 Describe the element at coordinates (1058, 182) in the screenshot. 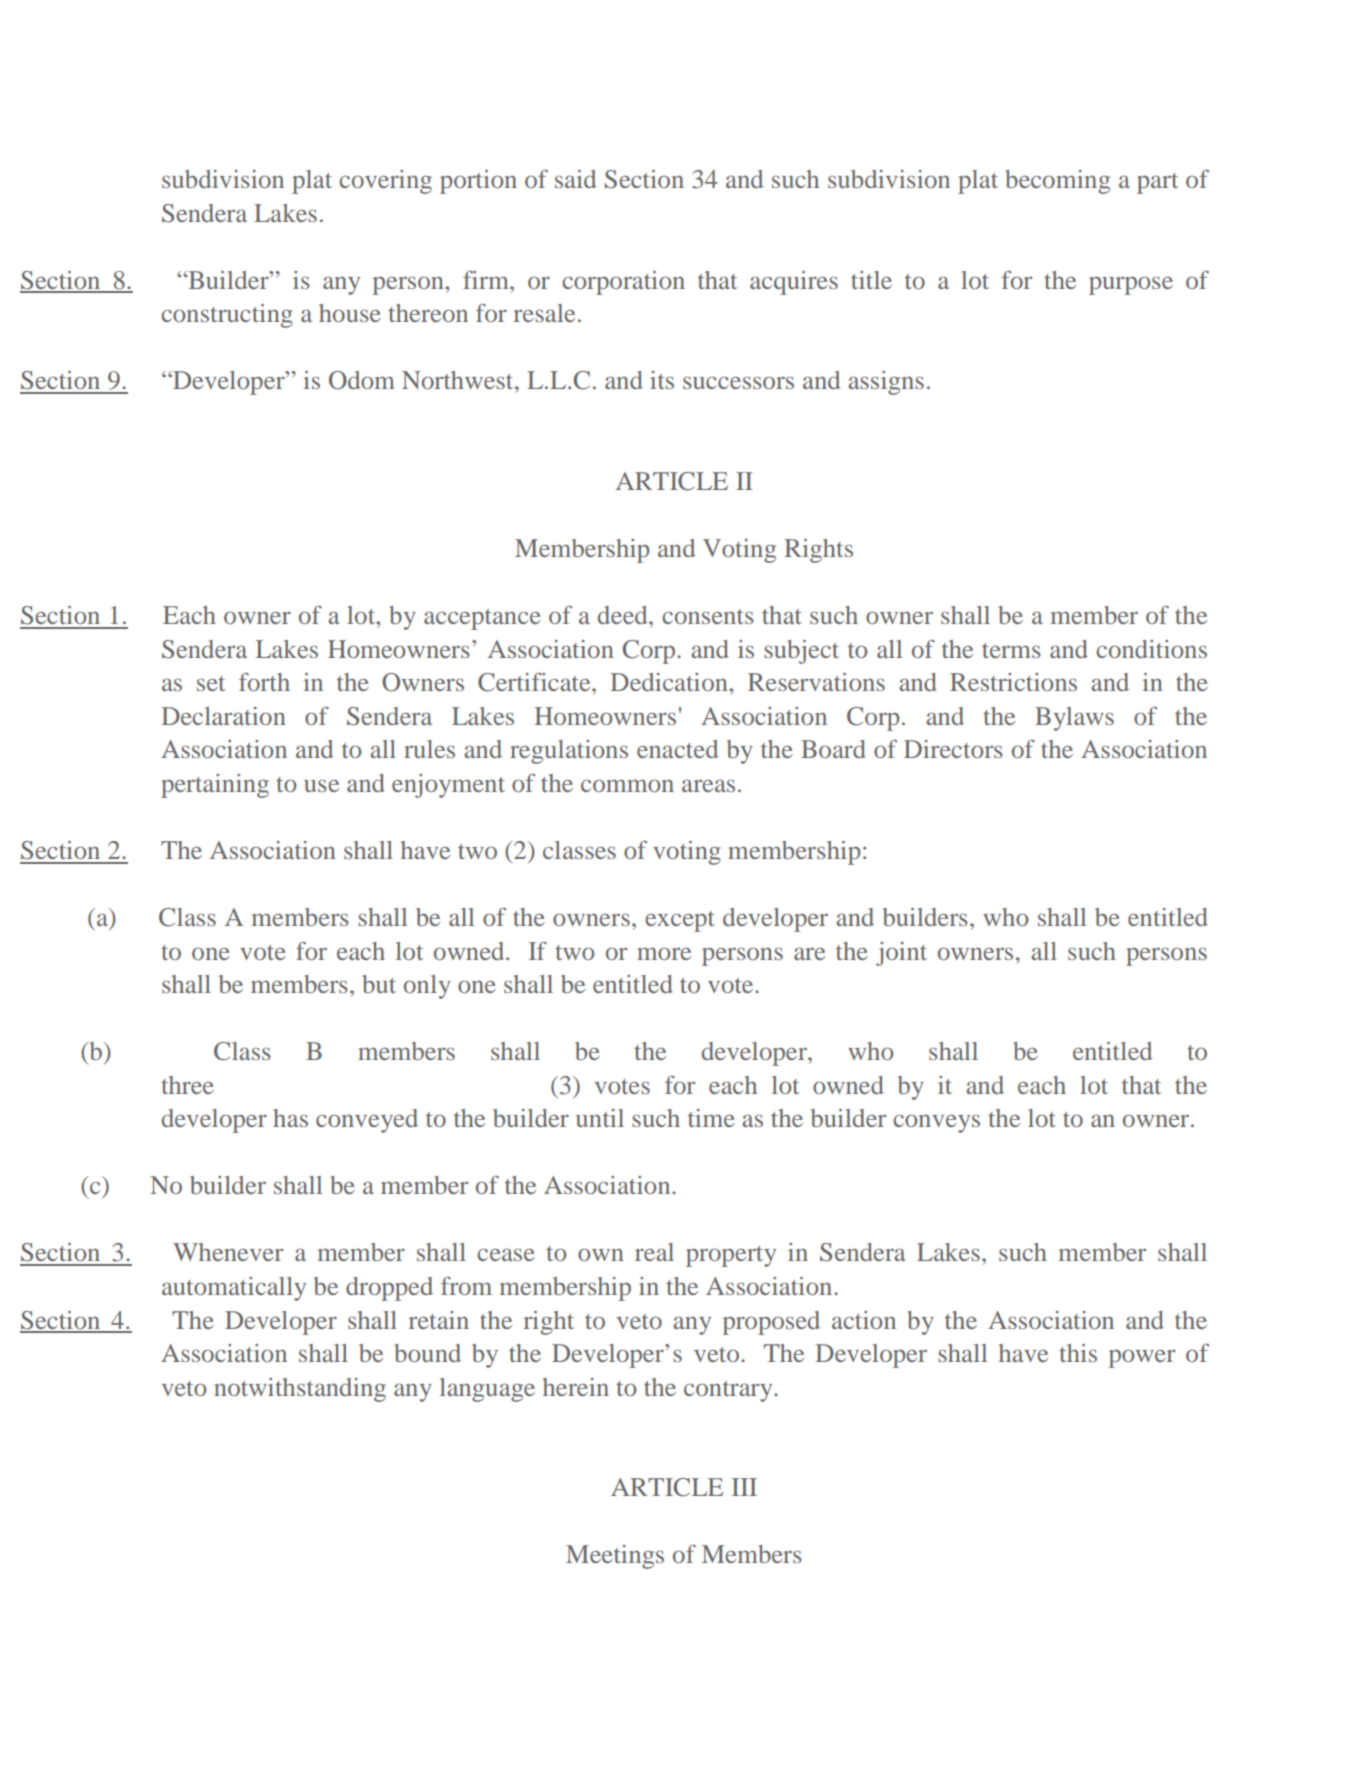

I see `becoming` at that location.
